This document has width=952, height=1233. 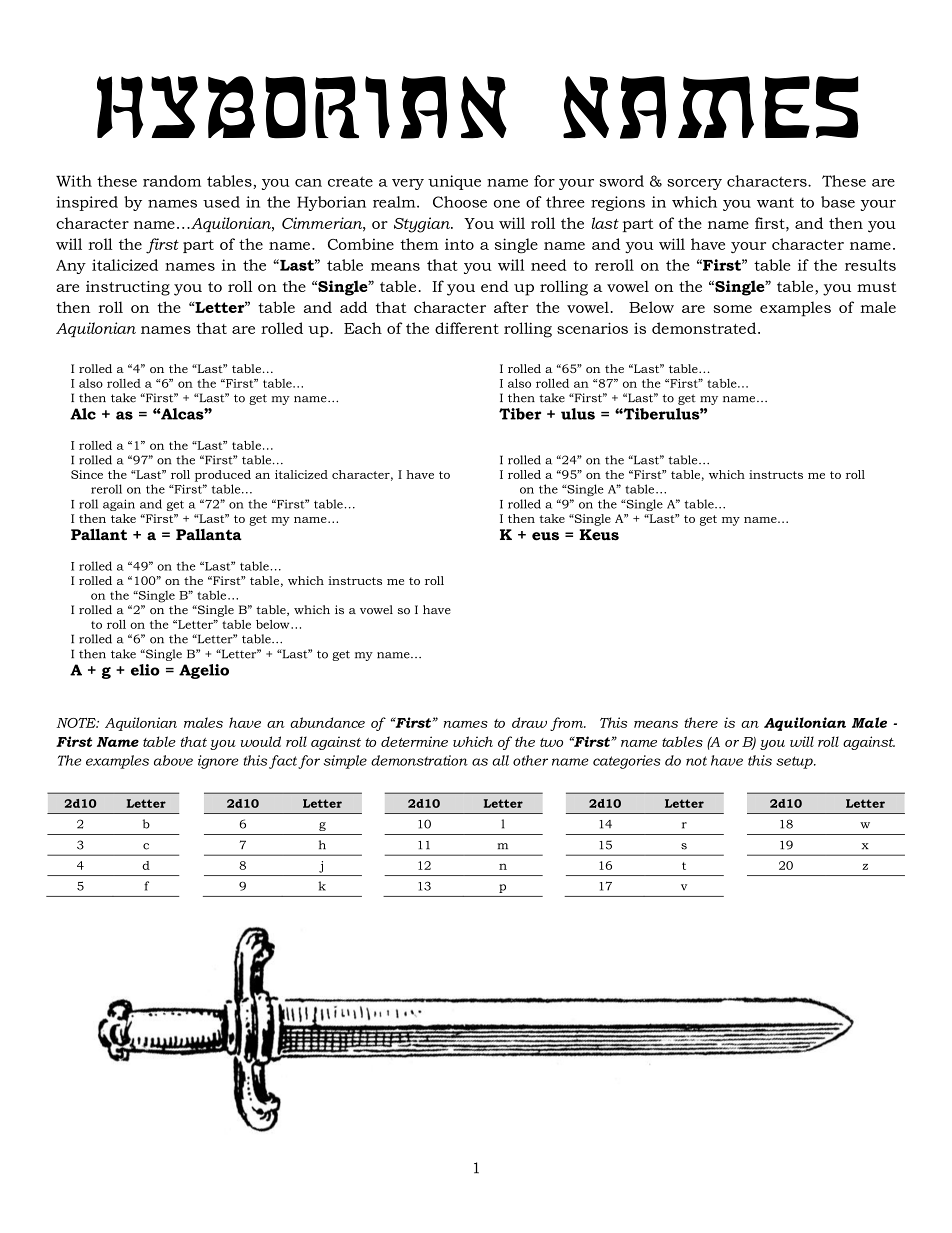 I want to click on Choose, so click(x=460, y=202).
